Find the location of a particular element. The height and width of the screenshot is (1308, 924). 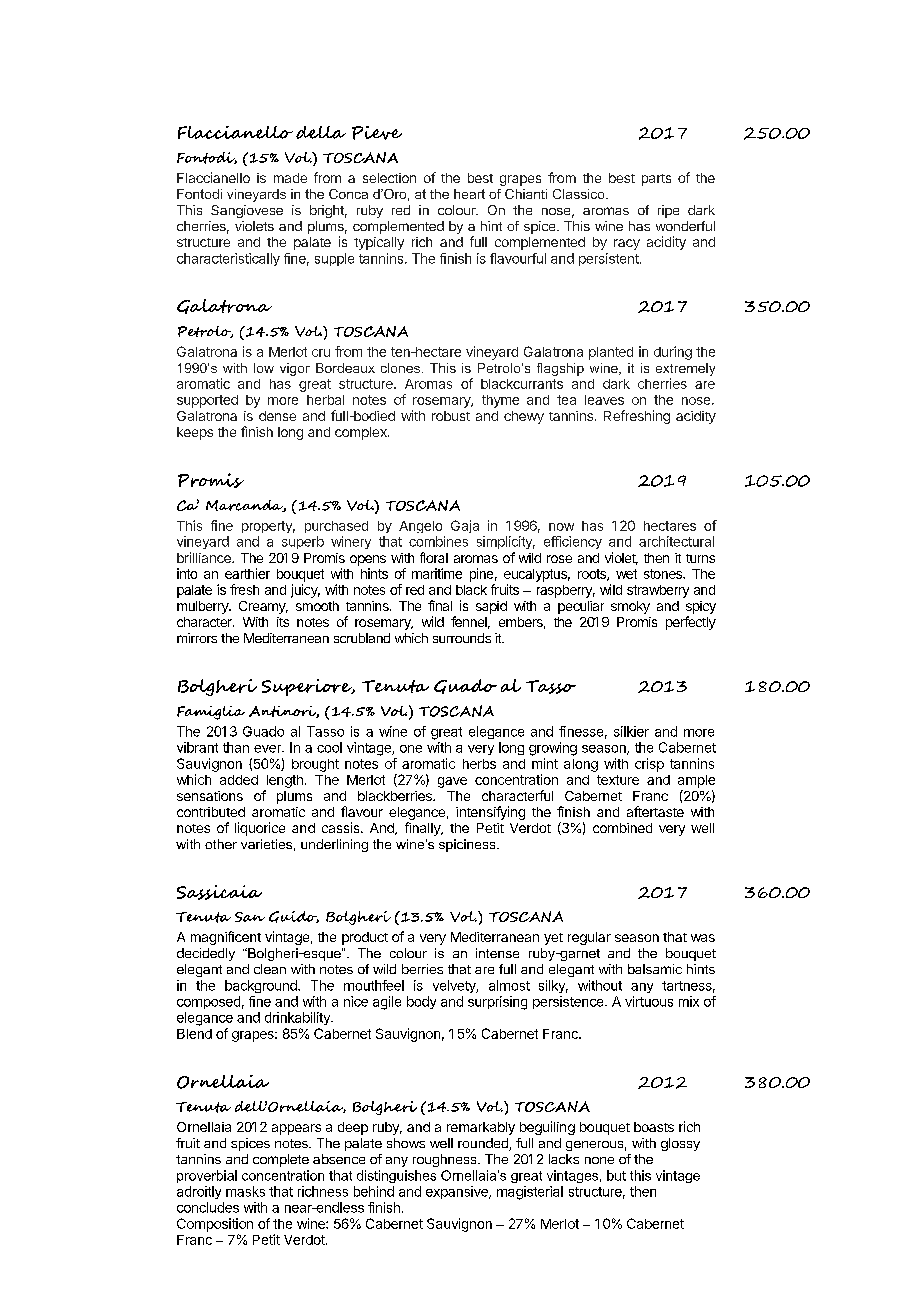

than is located at coordinates (236, 747).
